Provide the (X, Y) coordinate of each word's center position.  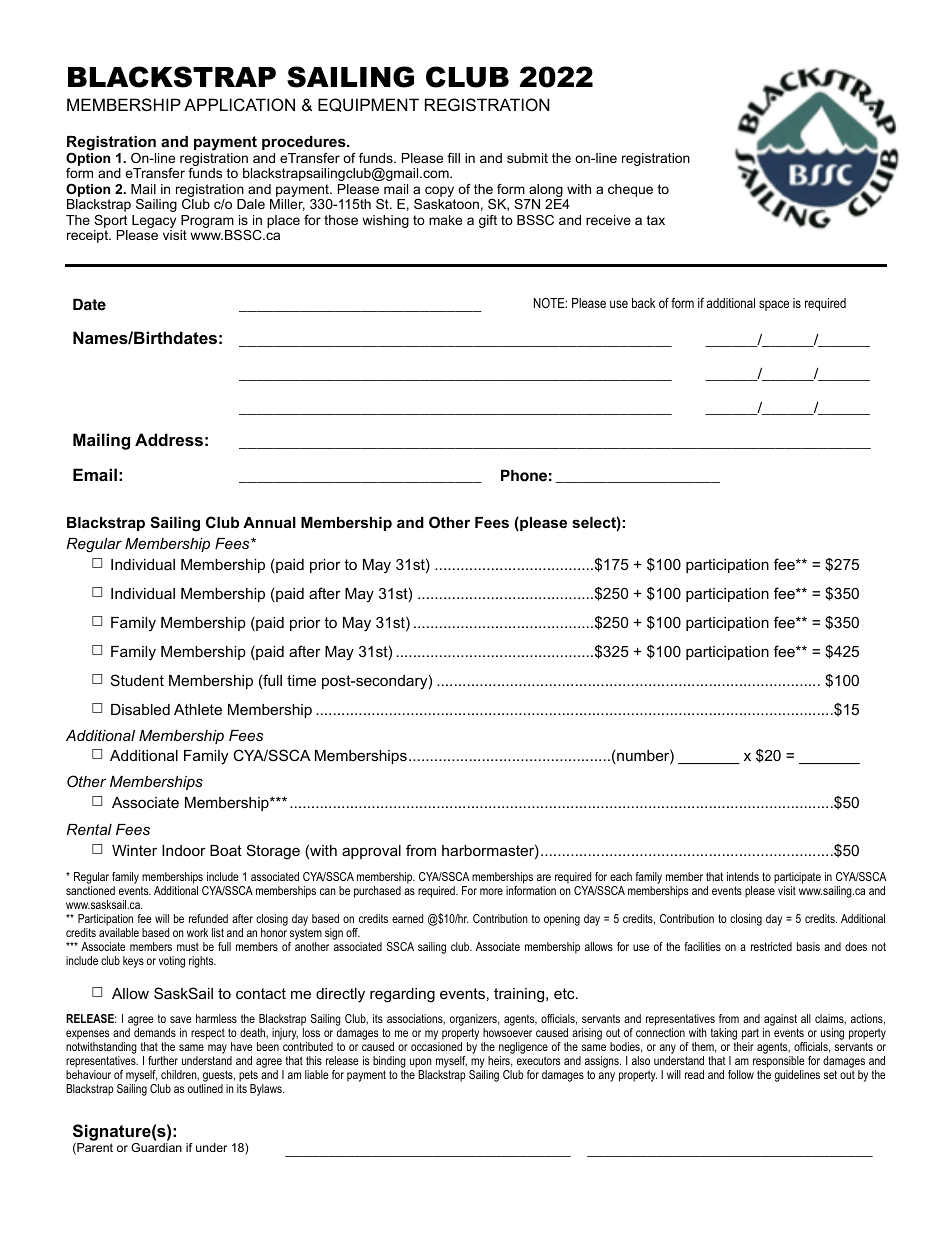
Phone (524, 475)
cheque (630, 190)
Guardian (156, 1147)
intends (743, 876)
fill (453, 158)
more (491, 891)
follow (741, 1074)
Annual (269, 522)
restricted (771, 946)
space (774, 305)
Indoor (184, 850)
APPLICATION (239, 104)
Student (137, 680)
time (301, 680)
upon (421, 1064)
